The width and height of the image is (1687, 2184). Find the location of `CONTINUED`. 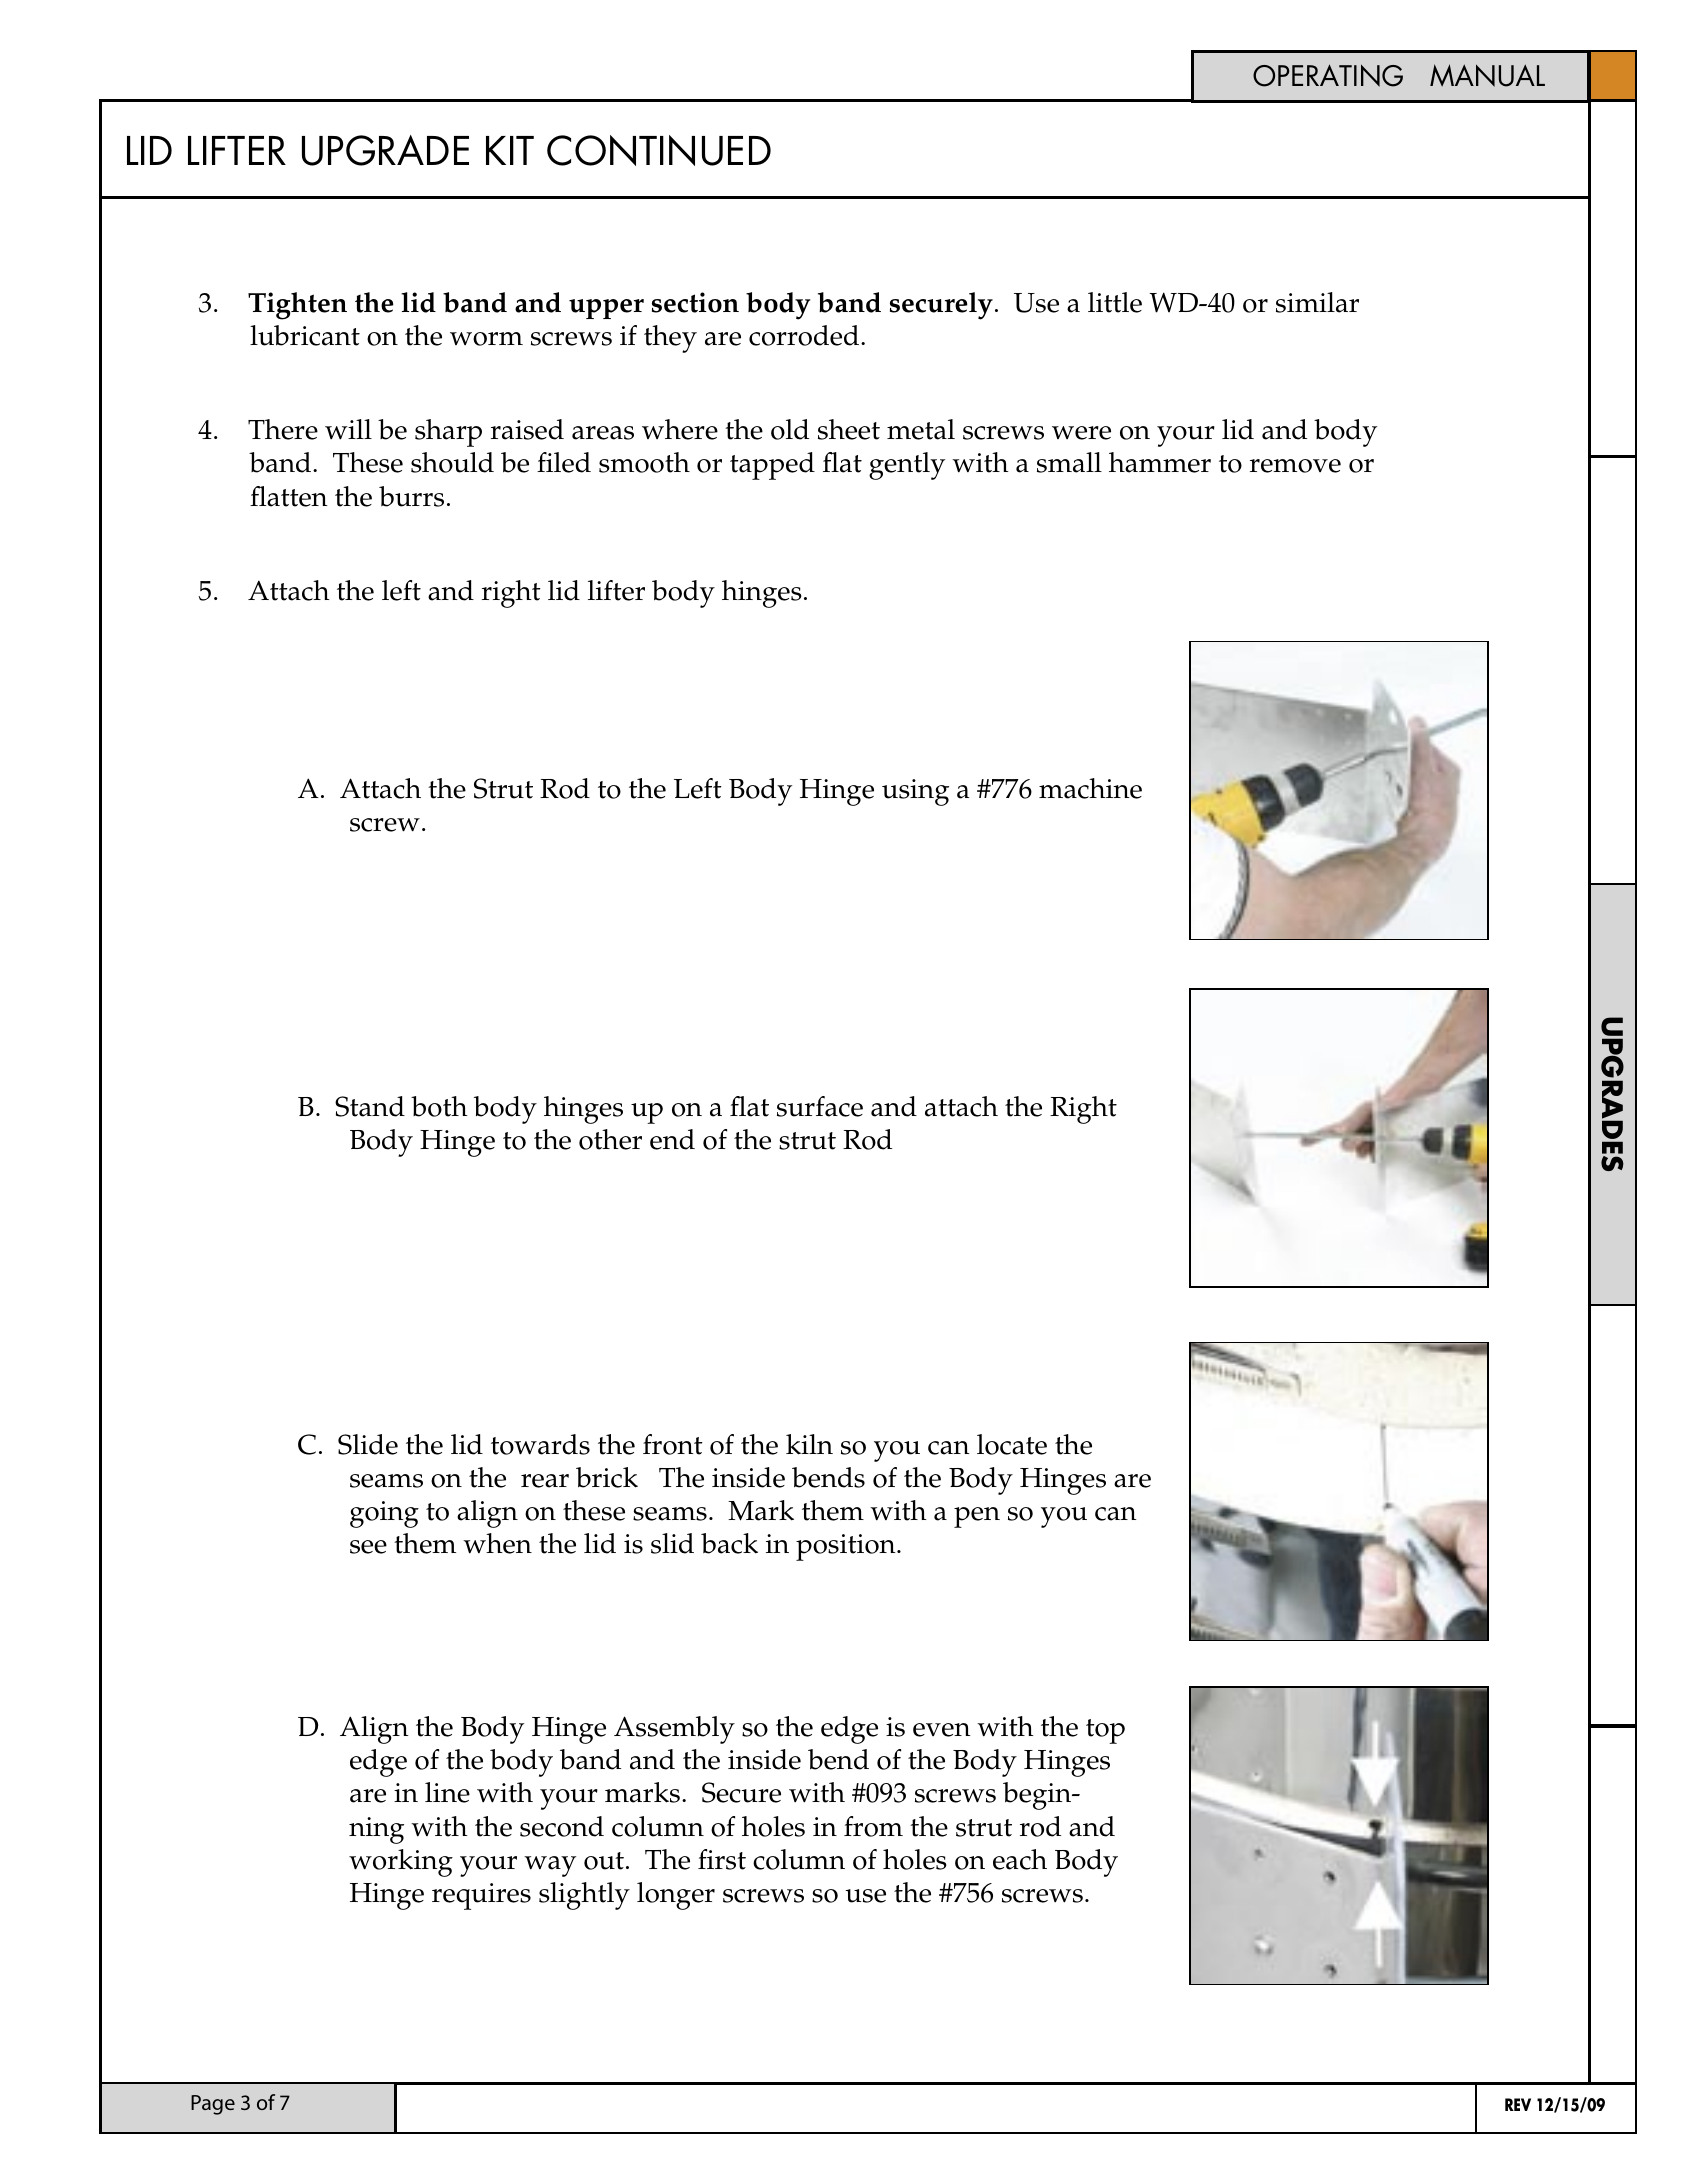

CONTINUED is located at coordinates (659, 150).
